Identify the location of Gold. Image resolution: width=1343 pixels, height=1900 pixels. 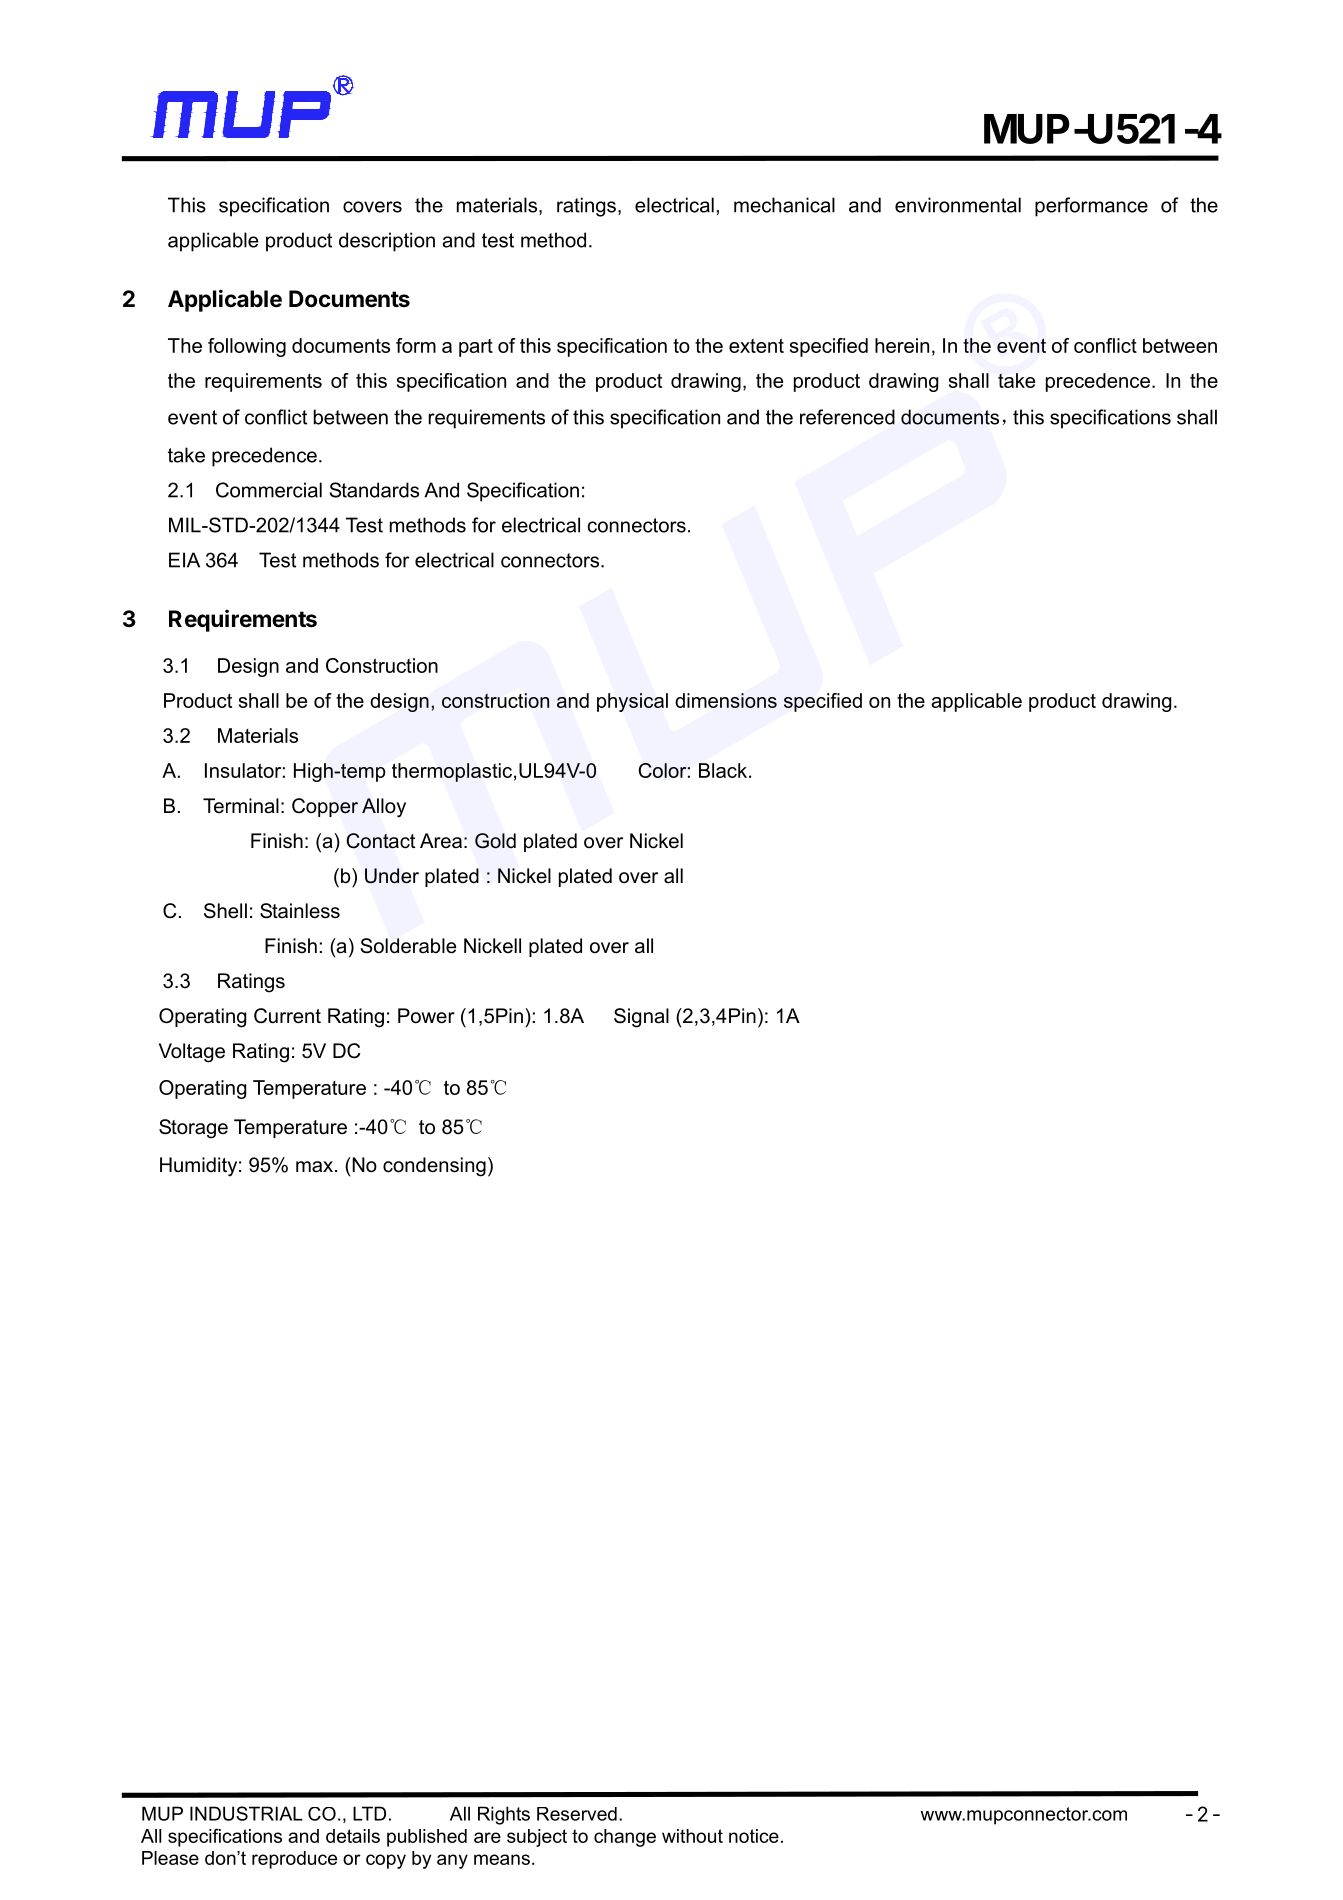
(495, 841).
